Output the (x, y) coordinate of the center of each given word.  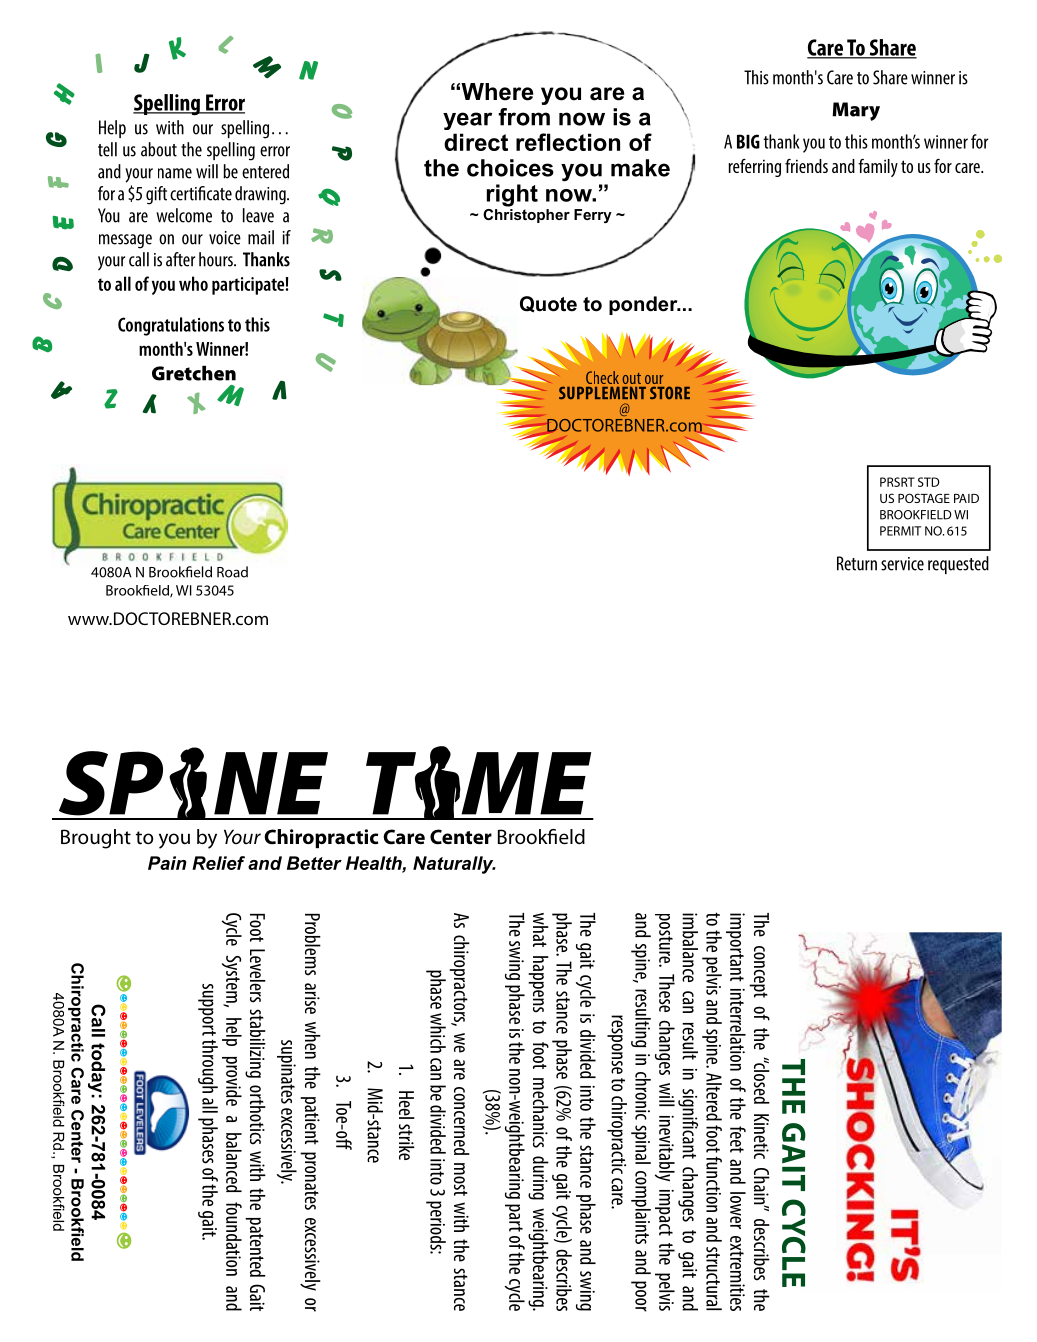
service (902, 564)
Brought (96, 839)
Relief (218, 863)
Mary (856, 111)
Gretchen (194, 373)
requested (958, 565)
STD (929, 482)
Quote (548, 304)
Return (857, 563)
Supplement (602, 392)
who (193, 283)
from (524, 117)
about (159, 149)
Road (232, 572)
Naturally (454, 865)
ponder (644, 305)
